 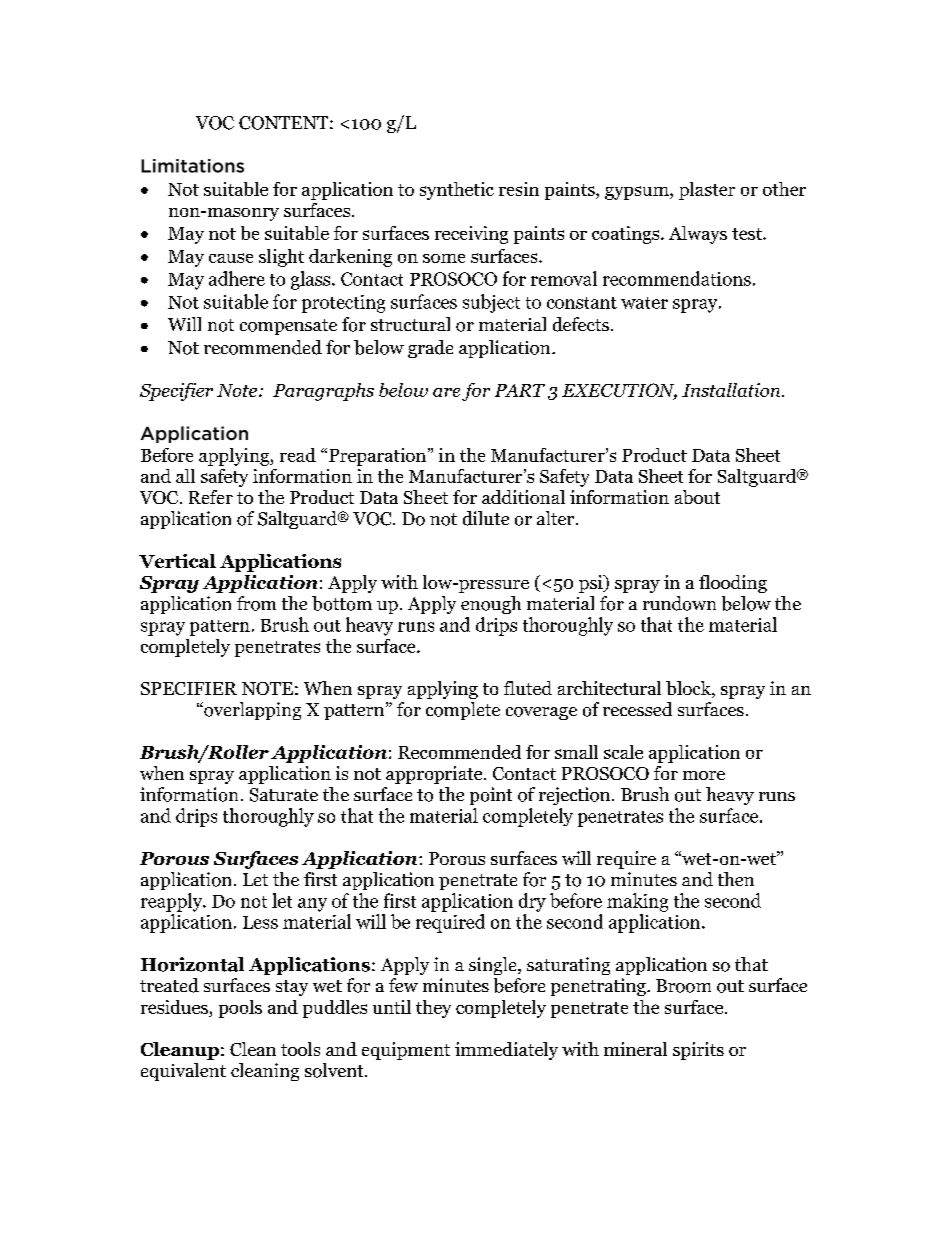 I want to click on receiving, so click(x=471, y=235).
